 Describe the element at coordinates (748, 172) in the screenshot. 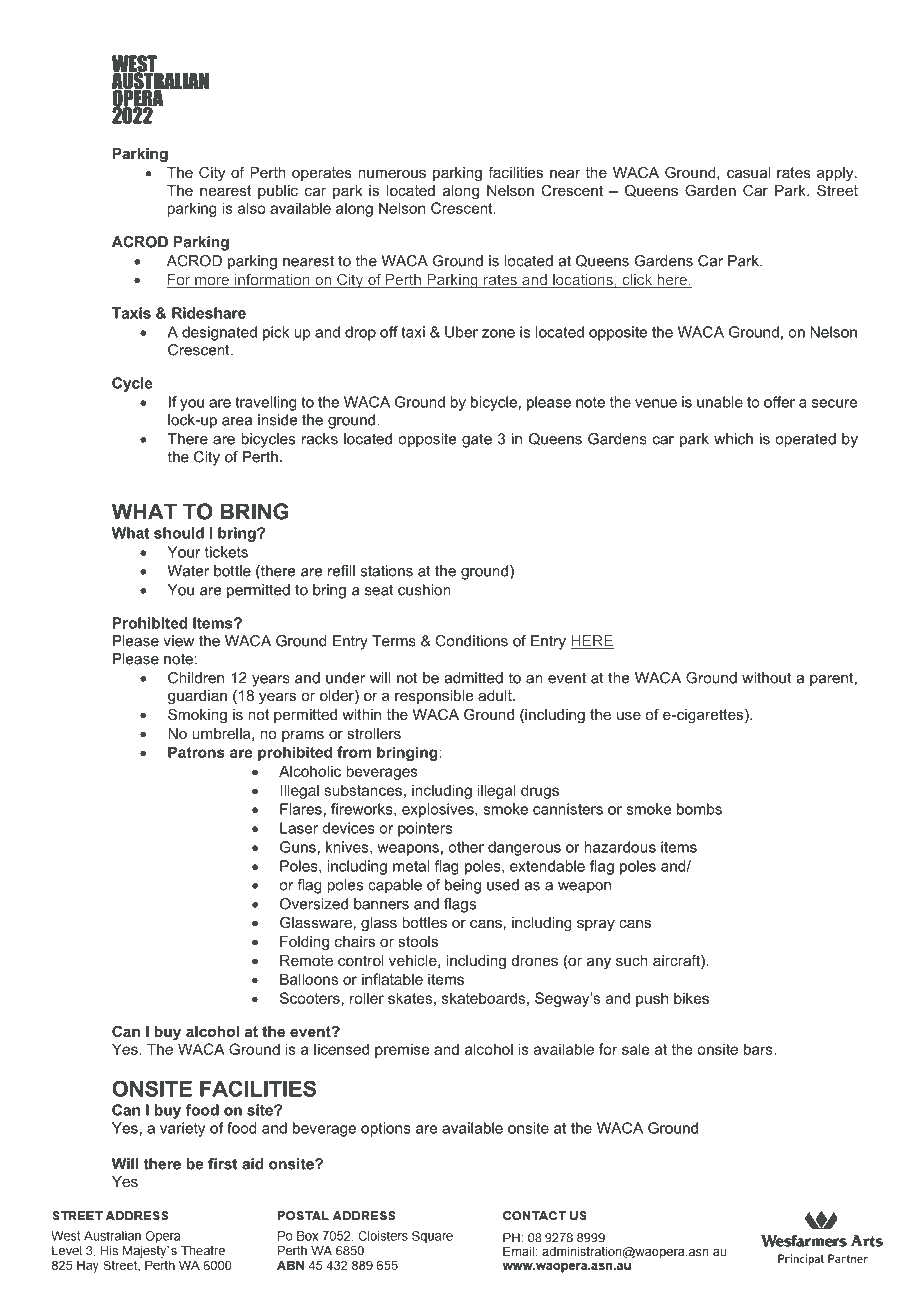

I see `casual` at that location.
